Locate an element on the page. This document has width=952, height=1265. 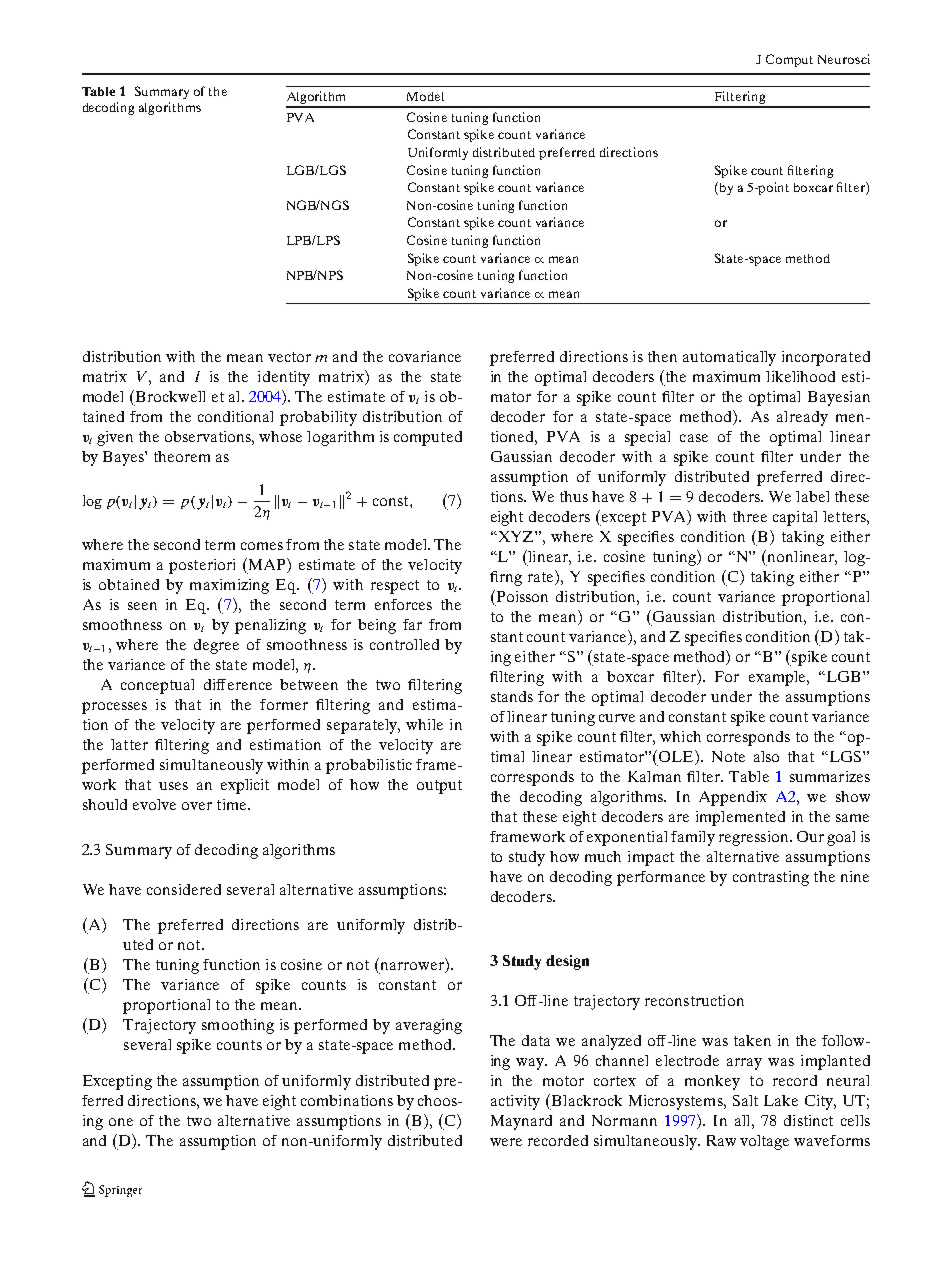
likelihood is located at coordinates (800, 376).
